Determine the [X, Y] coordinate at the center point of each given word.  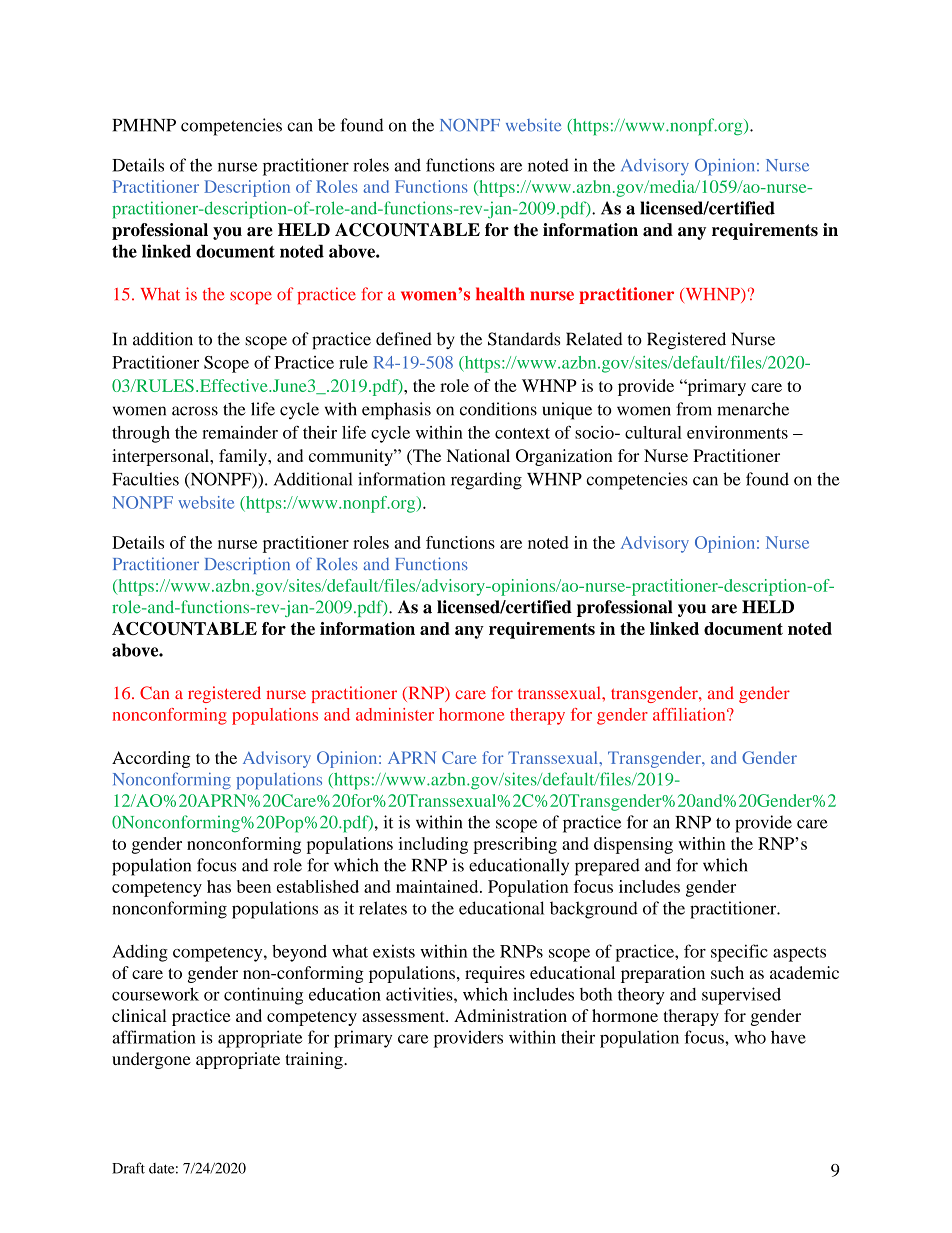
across [195, 411]
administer [395, 714]
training [315, 1060]
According [151, 759]
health [500, 294]
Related [594, 339]
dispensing [633, 845]
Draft [128, 1168]
